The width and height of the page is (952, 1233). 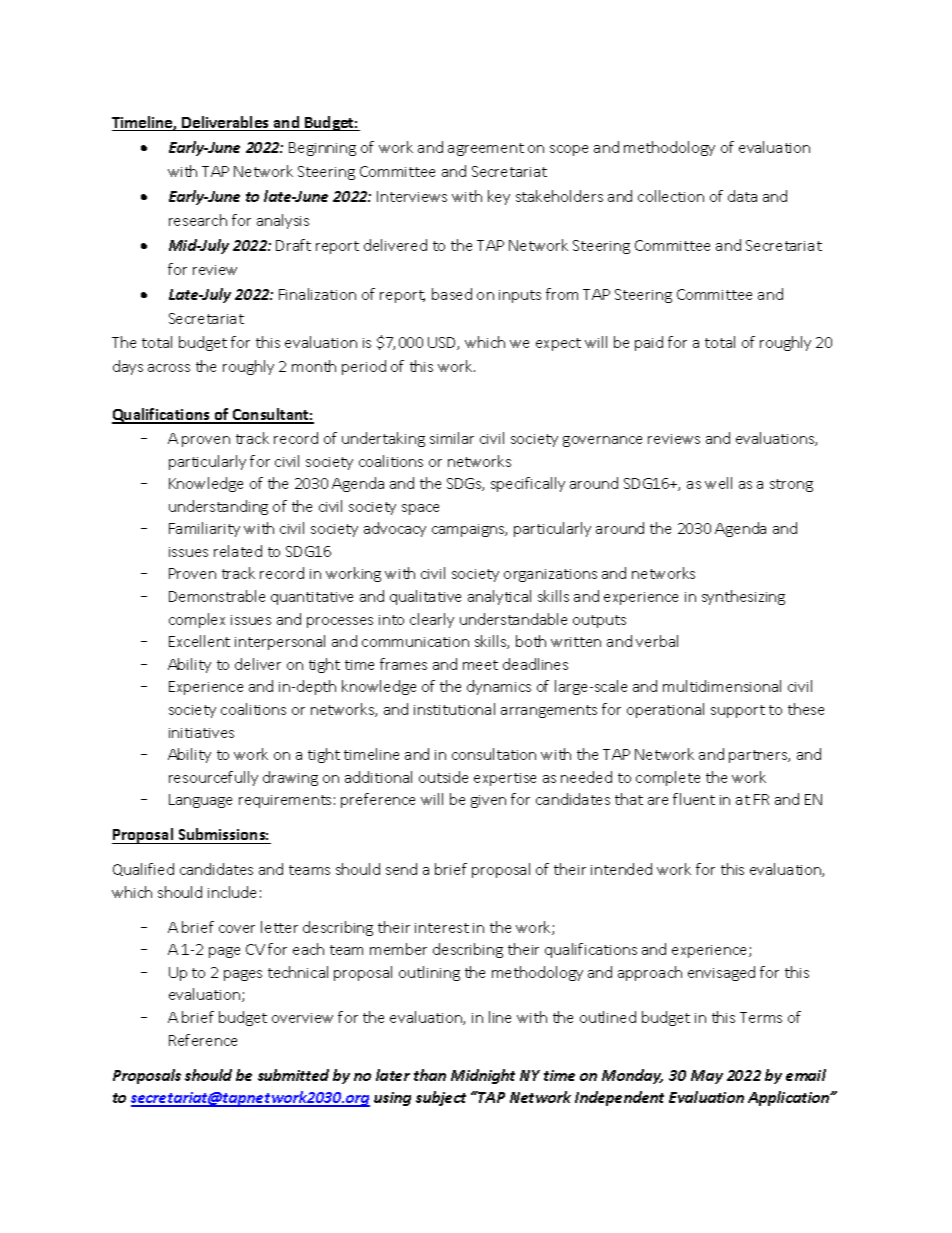 What do you see at coordinates (293, 1075) in the page?
I see `submitted` at bounding box center [293, 1075].
